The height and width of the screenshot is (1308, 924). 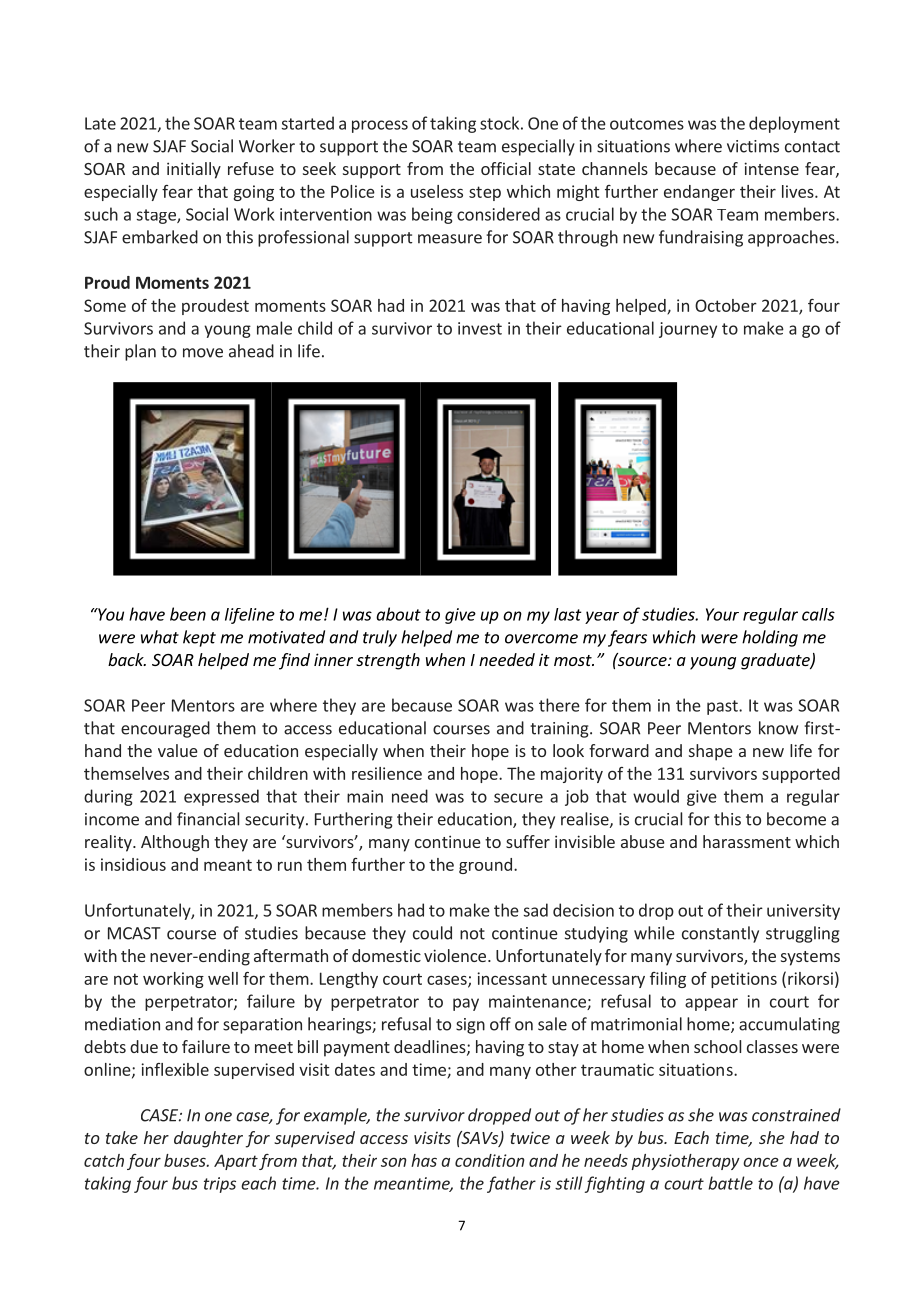 I want to click on constantly, so click(x=720, y=934).
